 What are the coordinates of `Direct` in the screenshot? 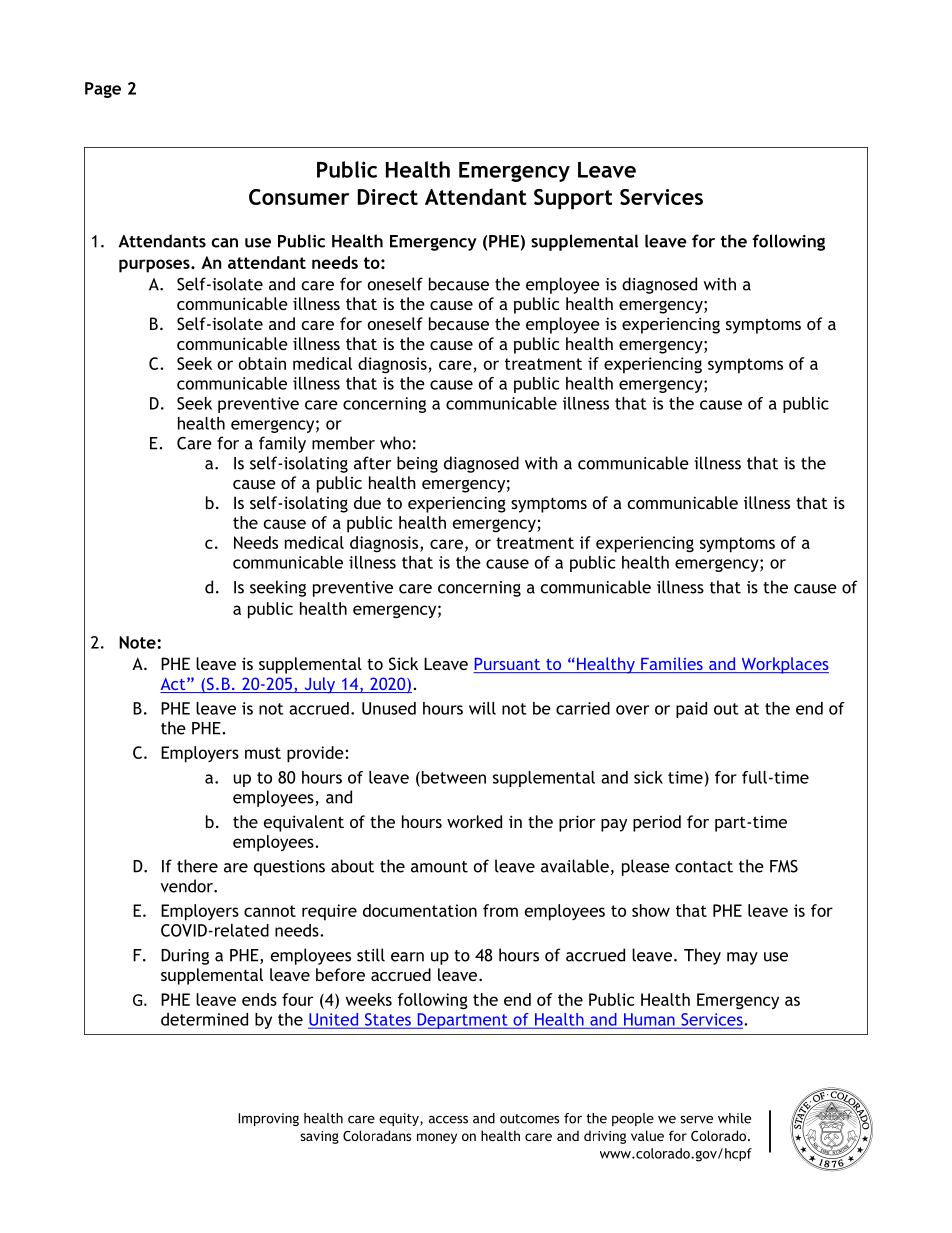 It's located at (388, 197).
